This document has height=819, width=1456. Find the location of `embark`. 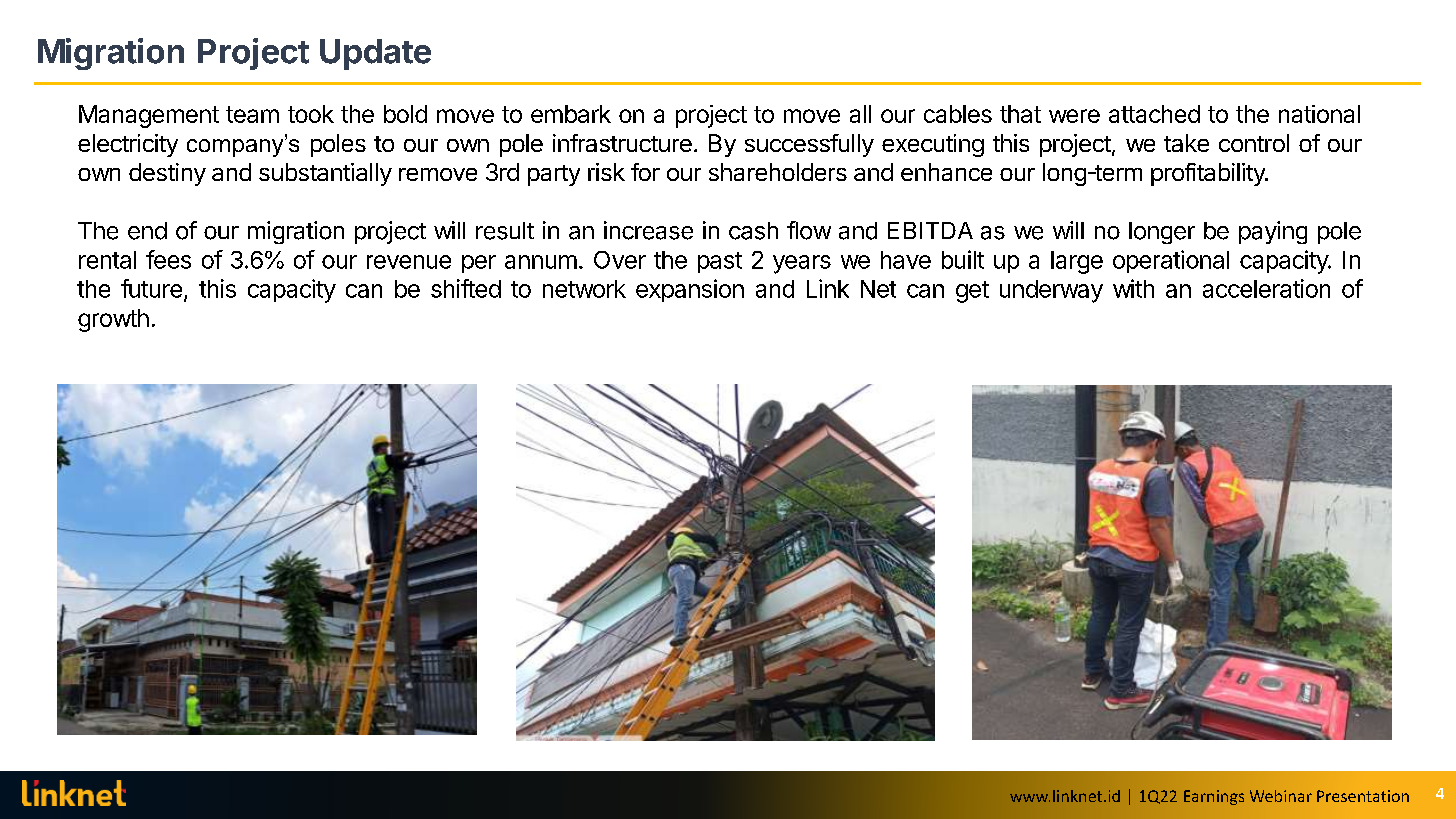

embark is located at coordinates (571, 114).
